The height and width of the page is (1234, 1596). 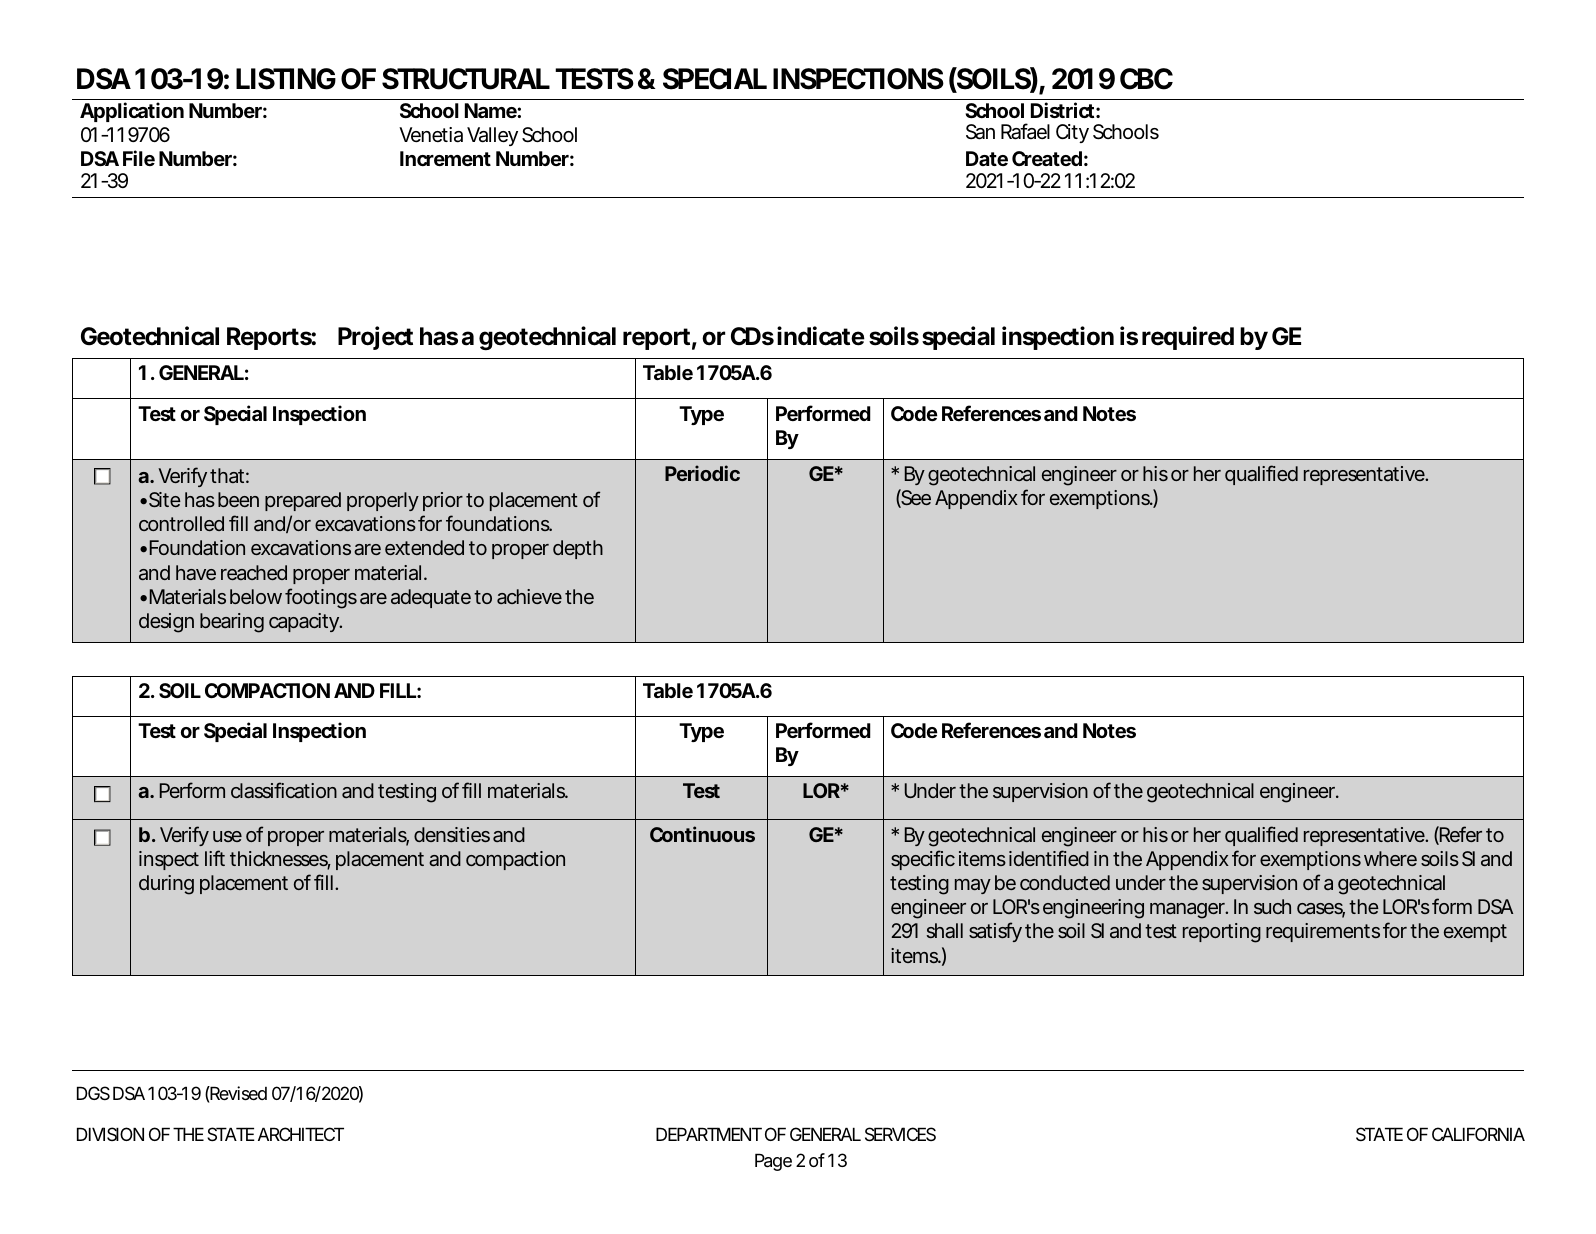 I want to click on District, so click(x=1062, y=110).
